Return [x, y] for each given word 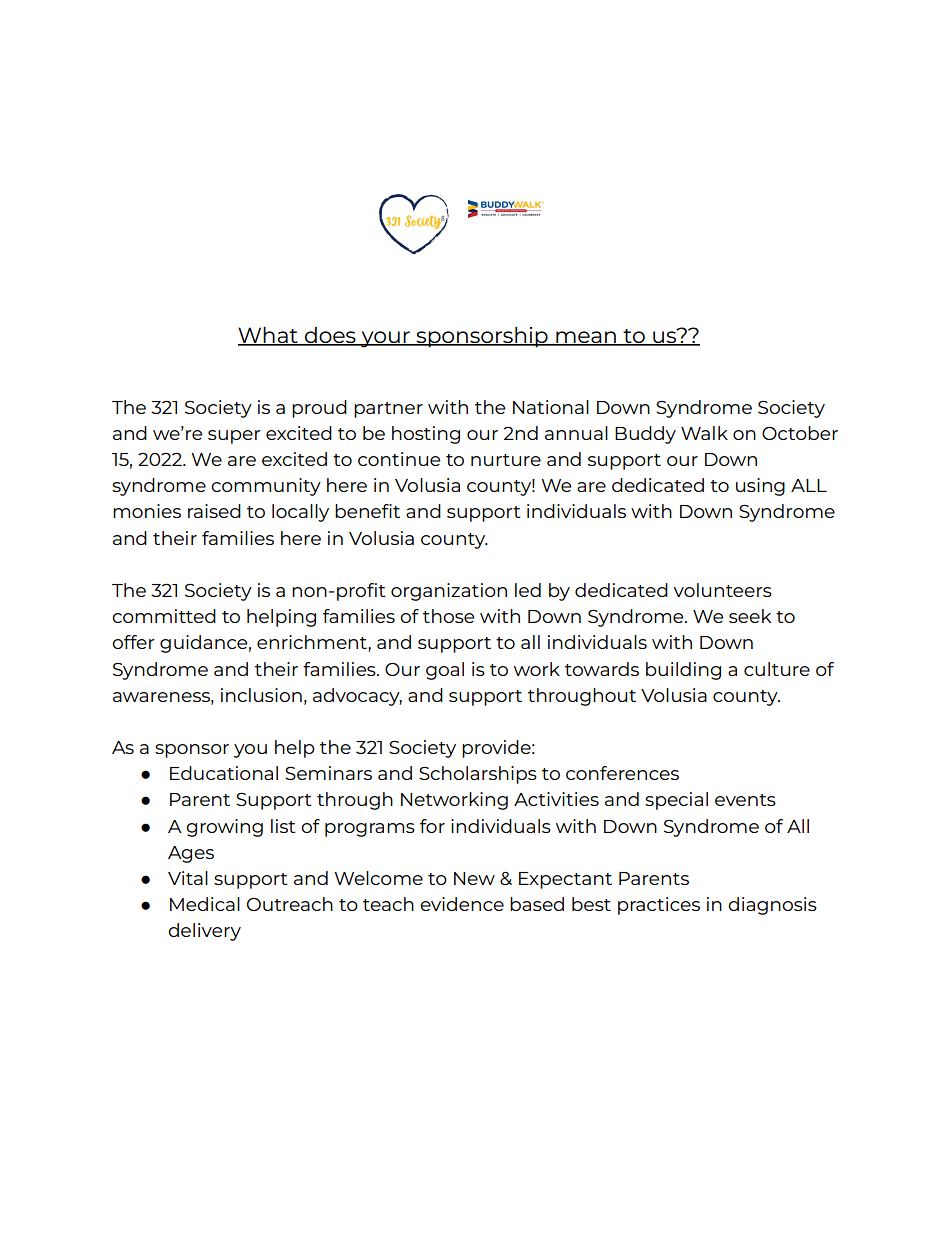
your [385, 339]
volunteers [722, 590]
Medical [205, 904]
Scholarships [478, 775]
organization [449, 592]
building [683, 671]
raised [214, 511]
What [269, 336]
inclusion [261, 695]
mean [586, 338]
